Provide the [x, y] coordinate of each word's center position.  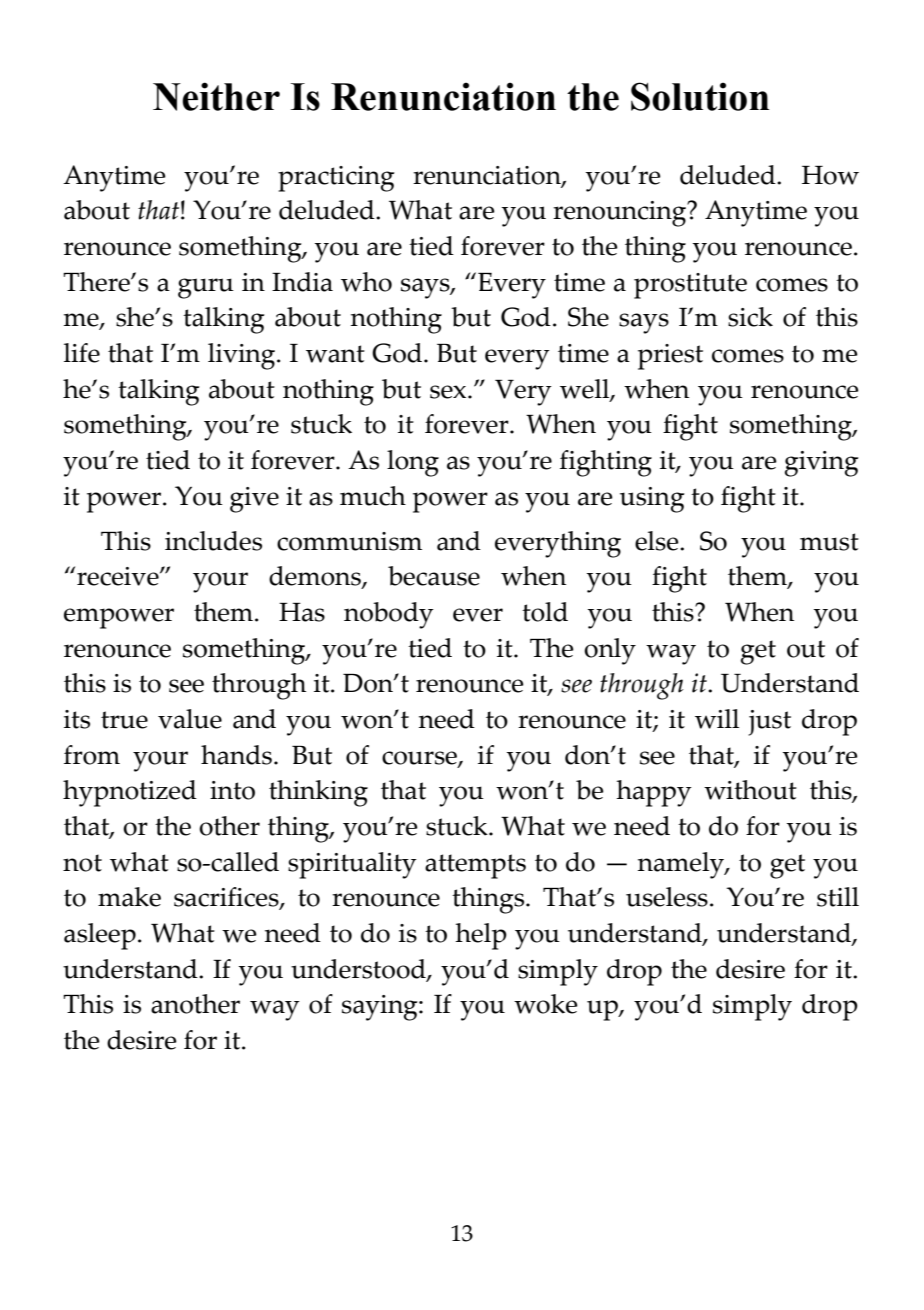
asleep [100, 936]
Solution [700, 96]
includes [213, 541]
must [829, 542]
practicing [336, 179]
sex [449, 392]
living [243, 356]
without [750, 790]
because [434, 576]
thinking [318, 793]
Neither [216, 96]
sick [750, 317]
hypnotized [130, 793]
